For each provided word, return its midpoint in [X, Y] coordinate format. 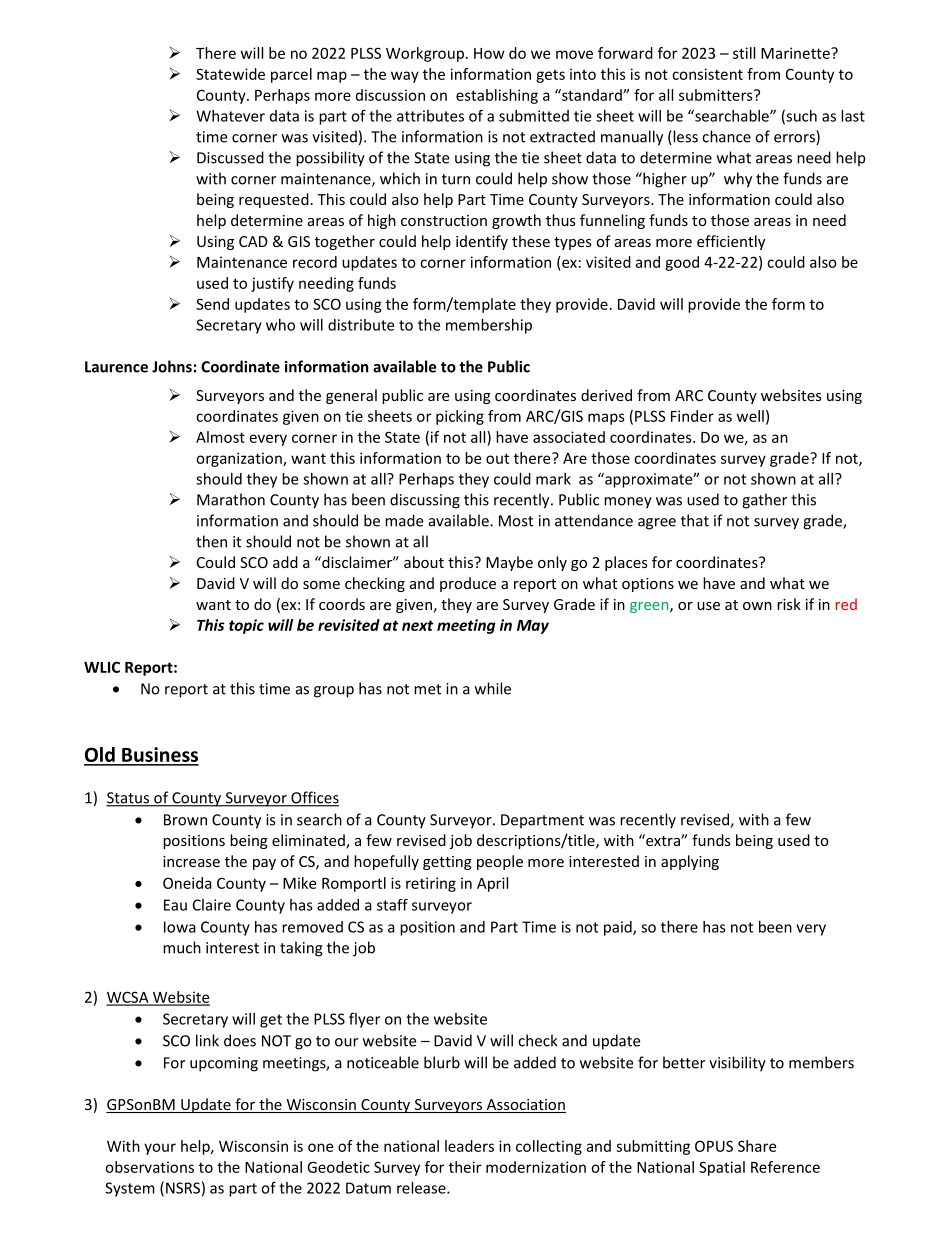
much [182, 947]
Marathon [231, 499]
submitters [717, 95]
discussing [425, 501]
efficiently [731, 242]
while [493, 688]
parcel [291, 75]
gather [764, 501]
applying [690, 862]
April [492, 884]
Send [212, 304]
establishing [497, 96]
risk [789, 604]
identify [482, 242]
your [160, 1149]
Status [128, 799]
